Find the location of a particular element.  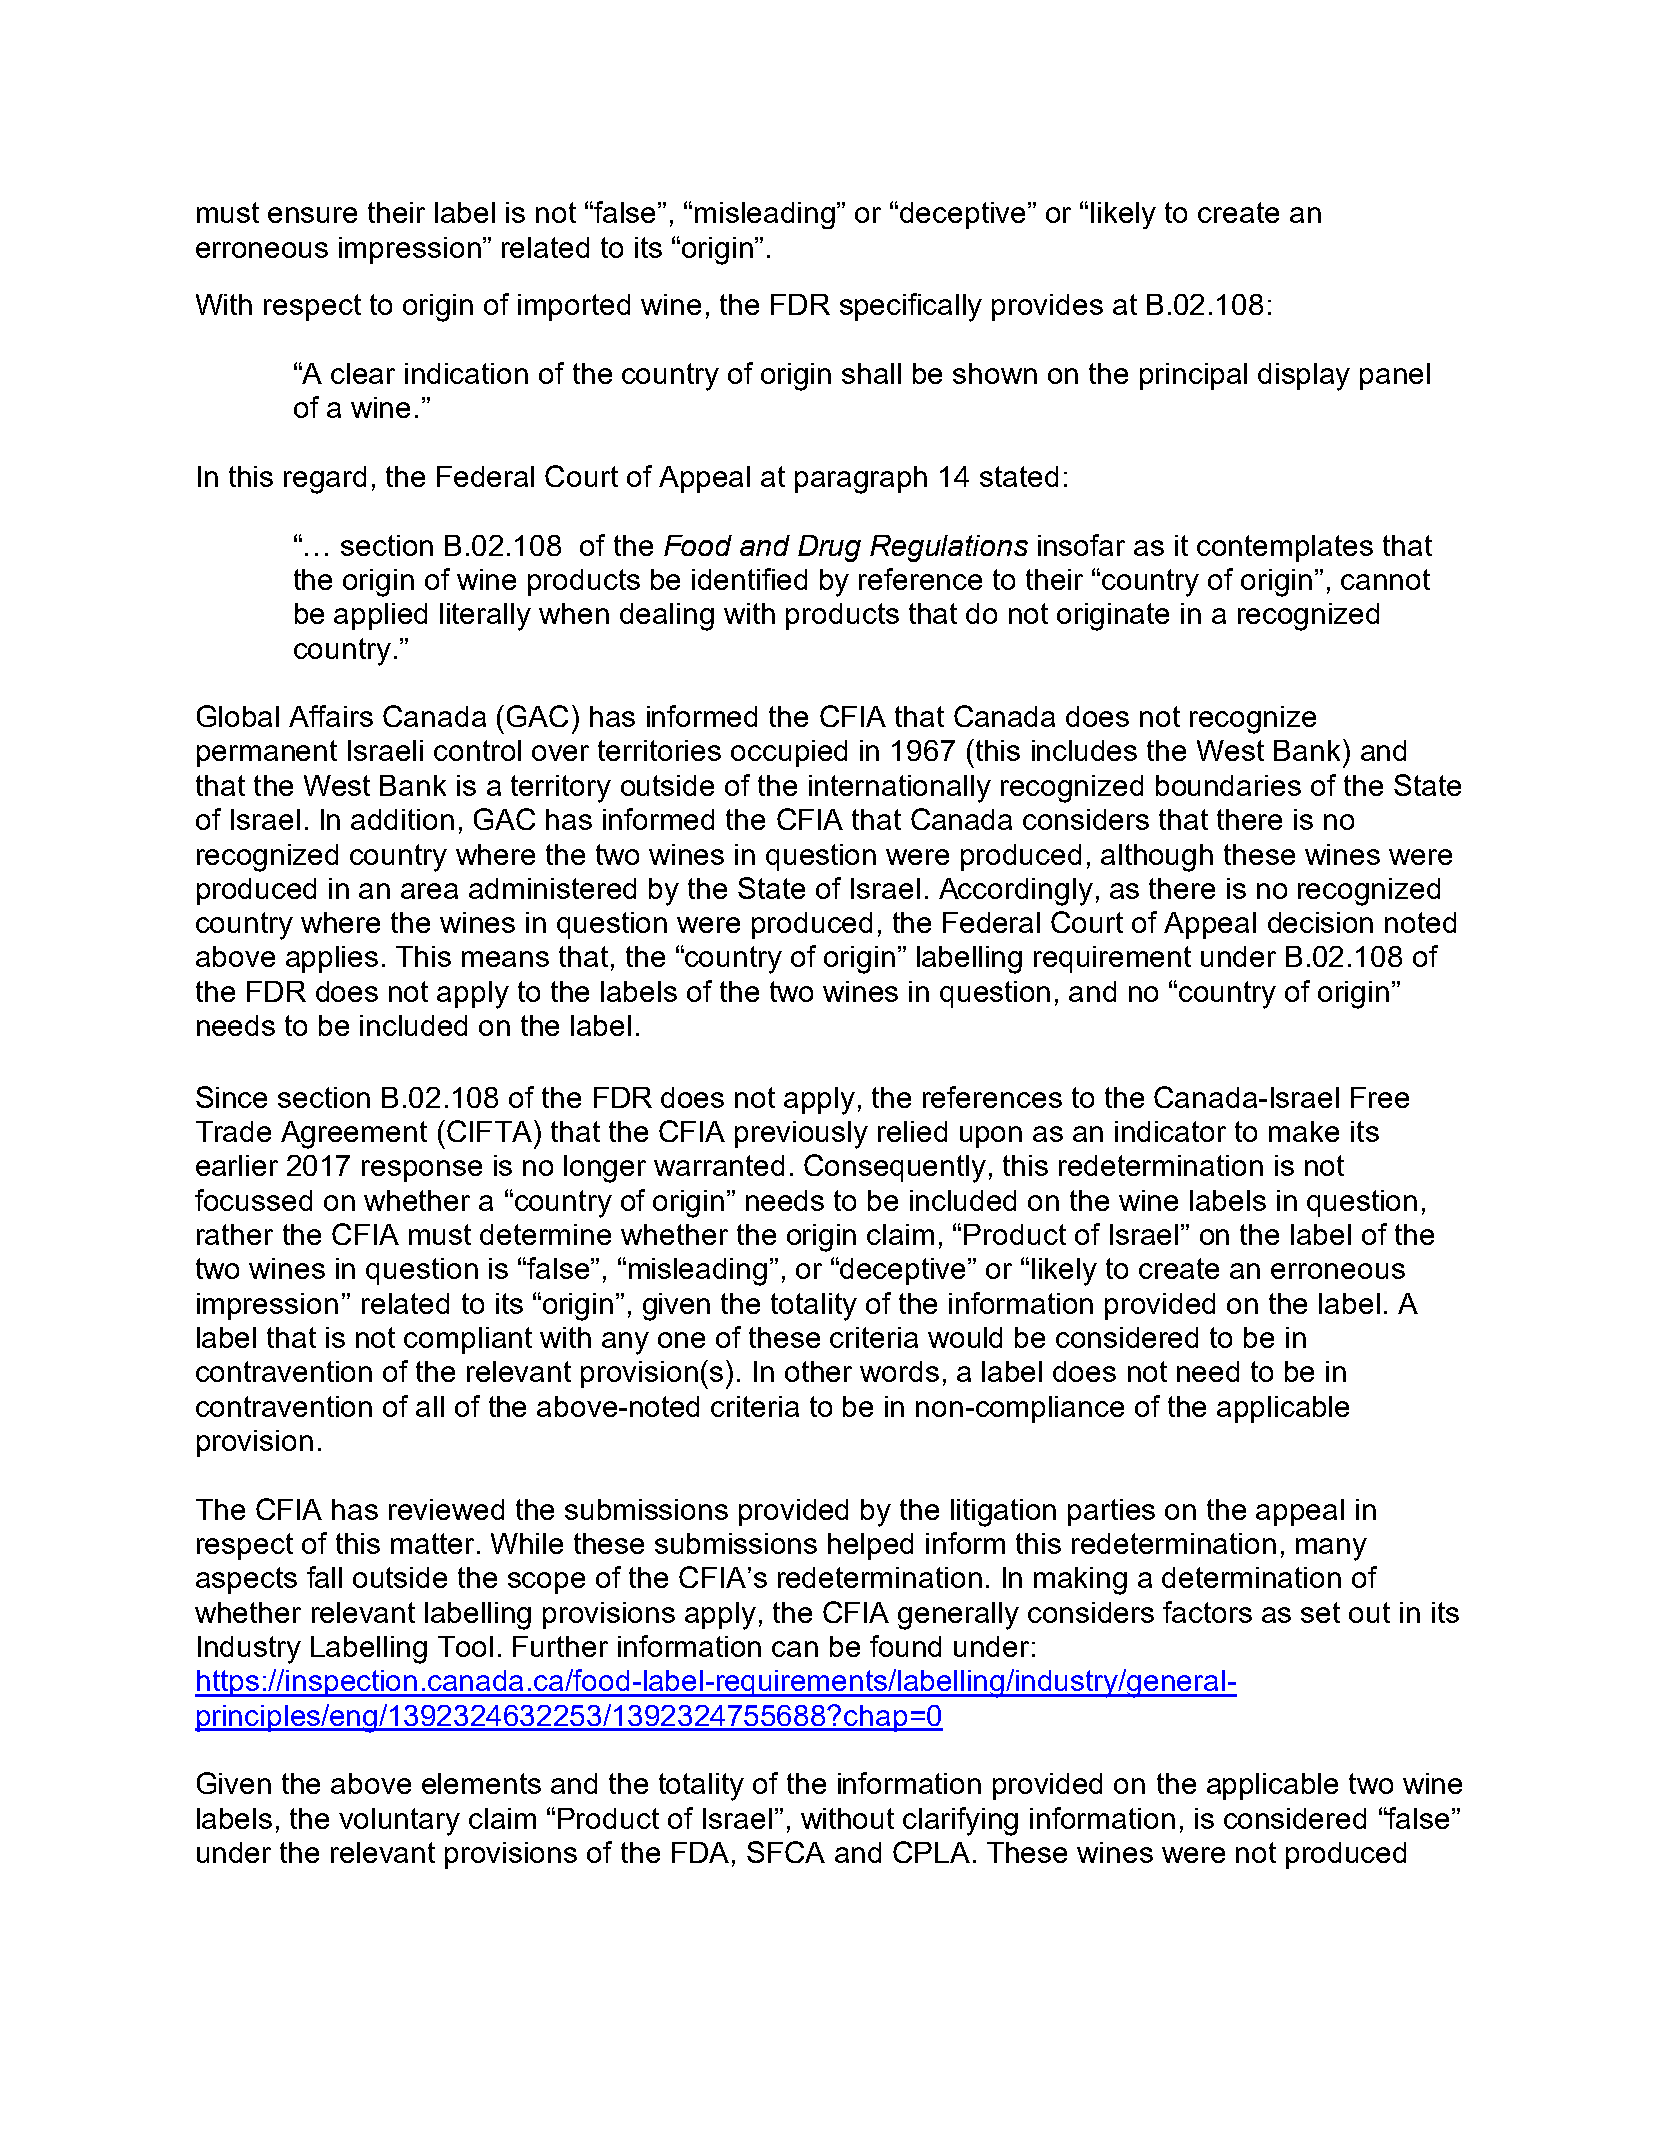

compliant is located at coordinates (468, 1340).
